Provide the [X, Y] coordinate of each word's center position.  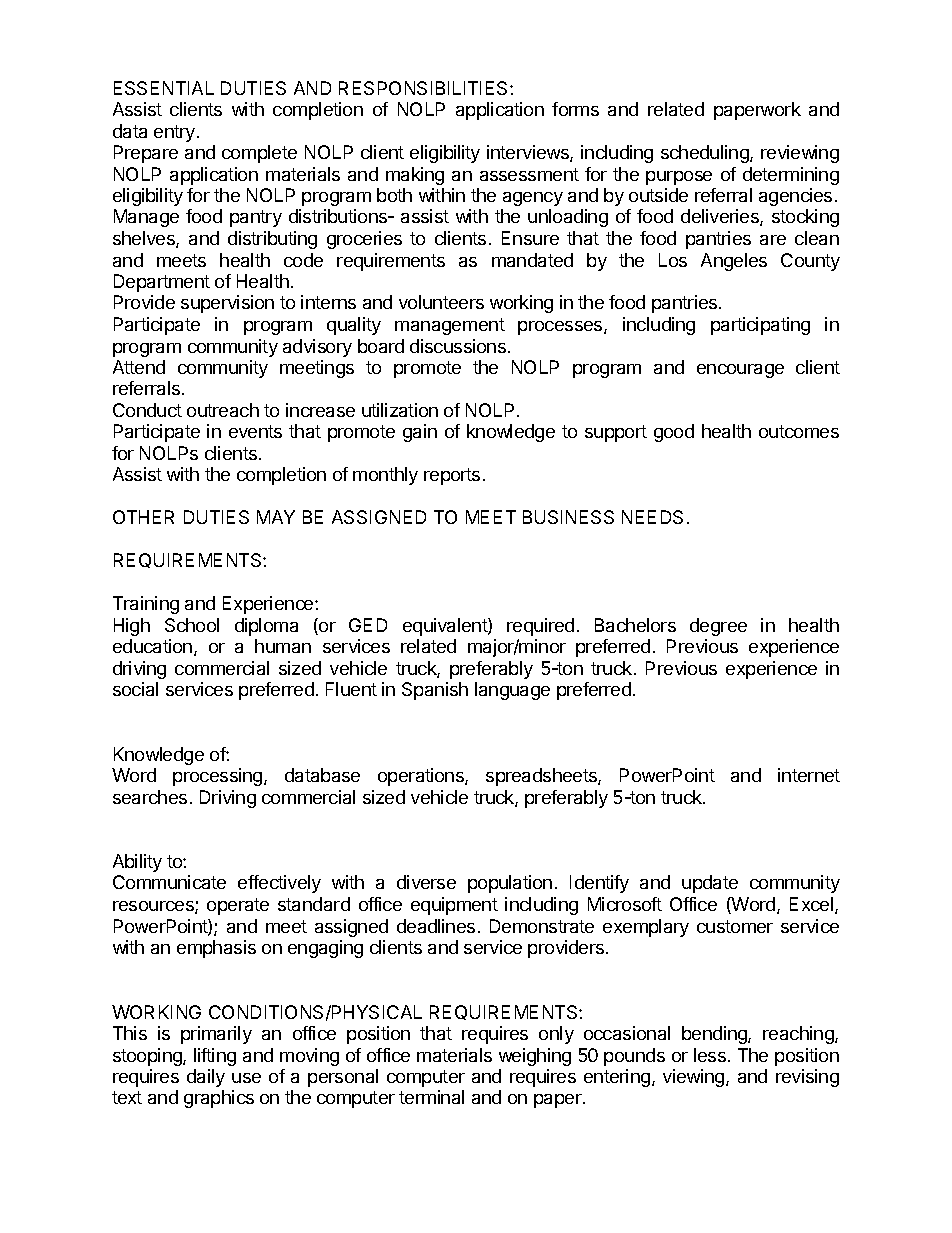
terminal [431, 1097]
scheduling [706, 154]
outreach [223, 410]
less [710, 1055]
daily [206, 1078]
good [674, 433]
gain [420, 433]
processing [217, 777]
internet [809, 775]
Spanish [435, 691]
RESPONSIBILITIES [425, 88]
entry [174, 133]
